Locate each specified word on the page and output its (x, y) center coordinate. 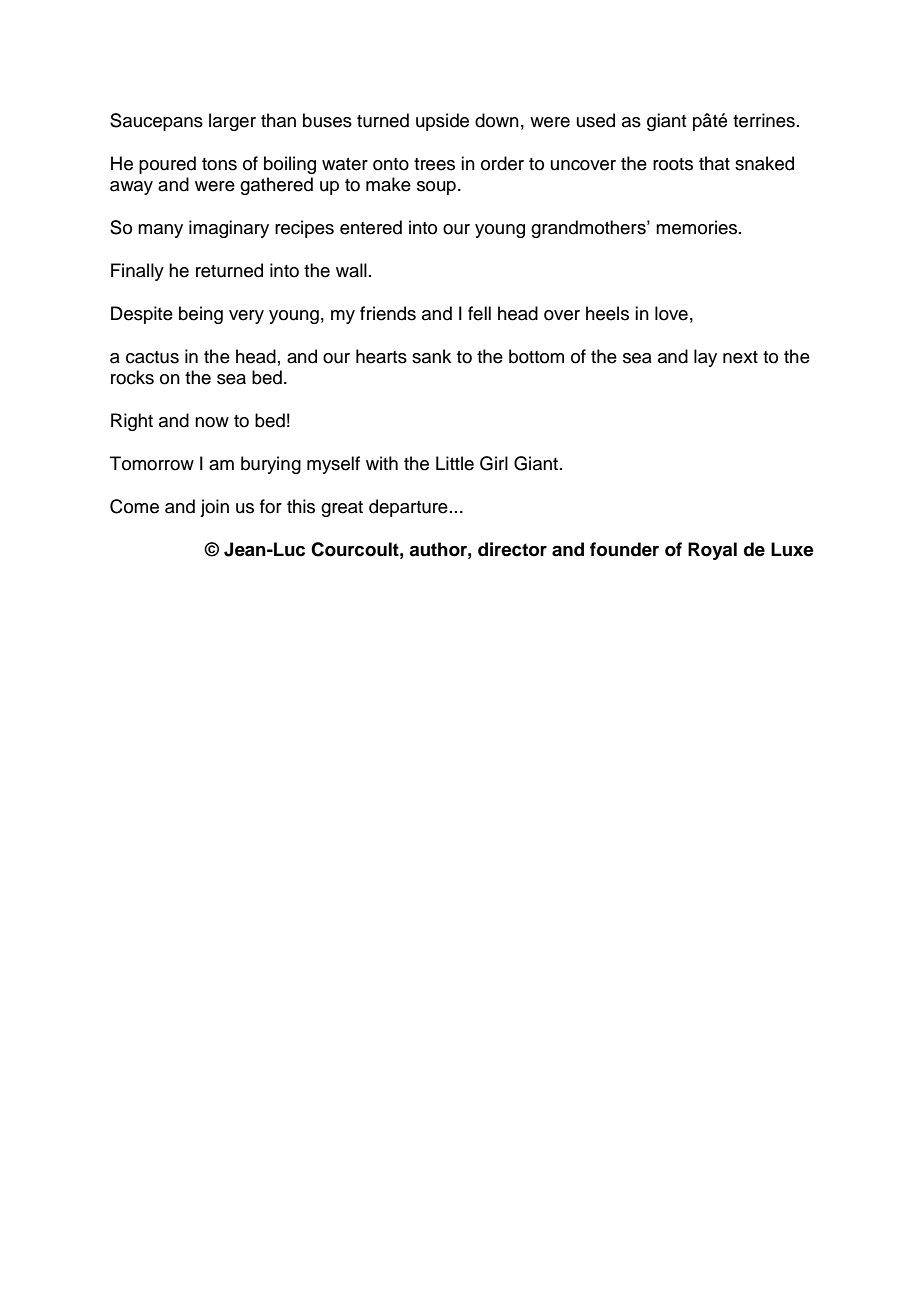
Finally (137, 272)
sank (431, 356)
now (212, 422)
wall (351, 270)
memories (698, 227)
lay (705, 358)
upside (442, 122)
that (714, 163)
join (214, 508)
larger (232, 122)
